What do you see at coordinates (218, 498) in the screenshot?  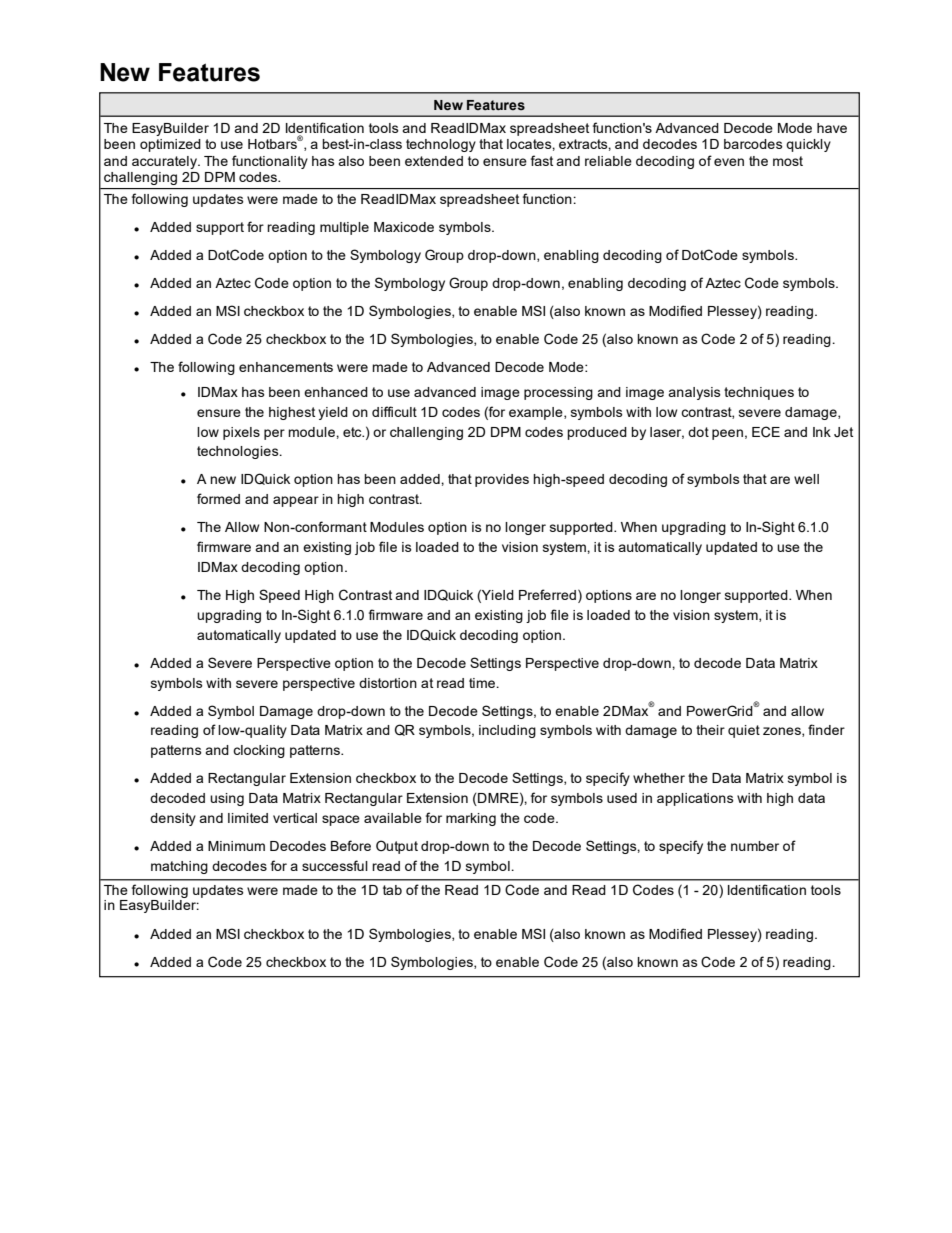 I see `formed` at bounding box center [218, 498].
